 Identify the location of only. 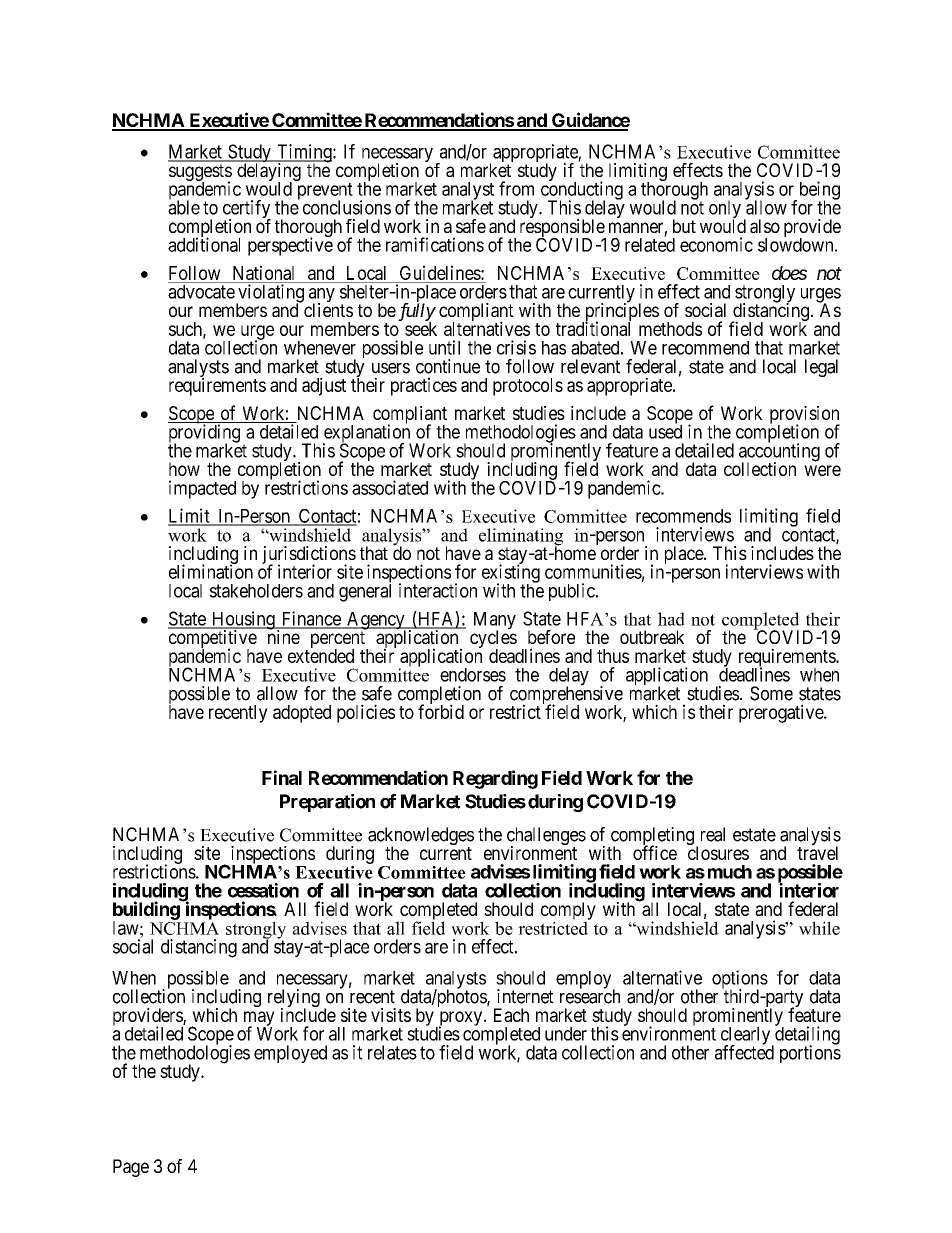
(725, 210).
